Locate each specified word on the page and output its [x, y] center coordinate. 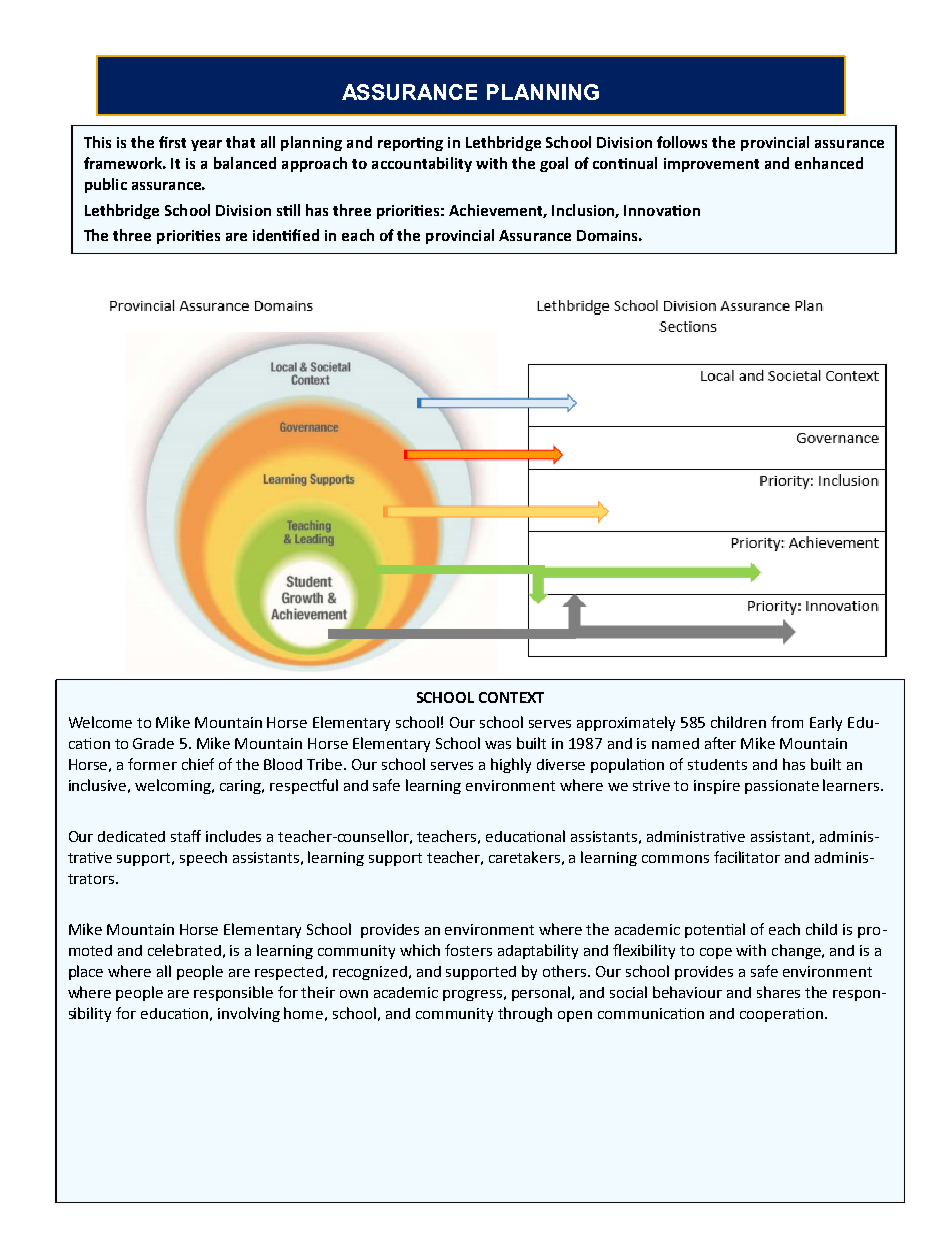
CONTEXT [511, 697]
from [787, 722]
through [525, 1014]
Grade [153, 743]
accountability [422, 164]
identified [286, 235]
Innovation [662, 210]
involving [249, 1014]
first [172, 142]
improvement [711, 165]
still [288, 210]
